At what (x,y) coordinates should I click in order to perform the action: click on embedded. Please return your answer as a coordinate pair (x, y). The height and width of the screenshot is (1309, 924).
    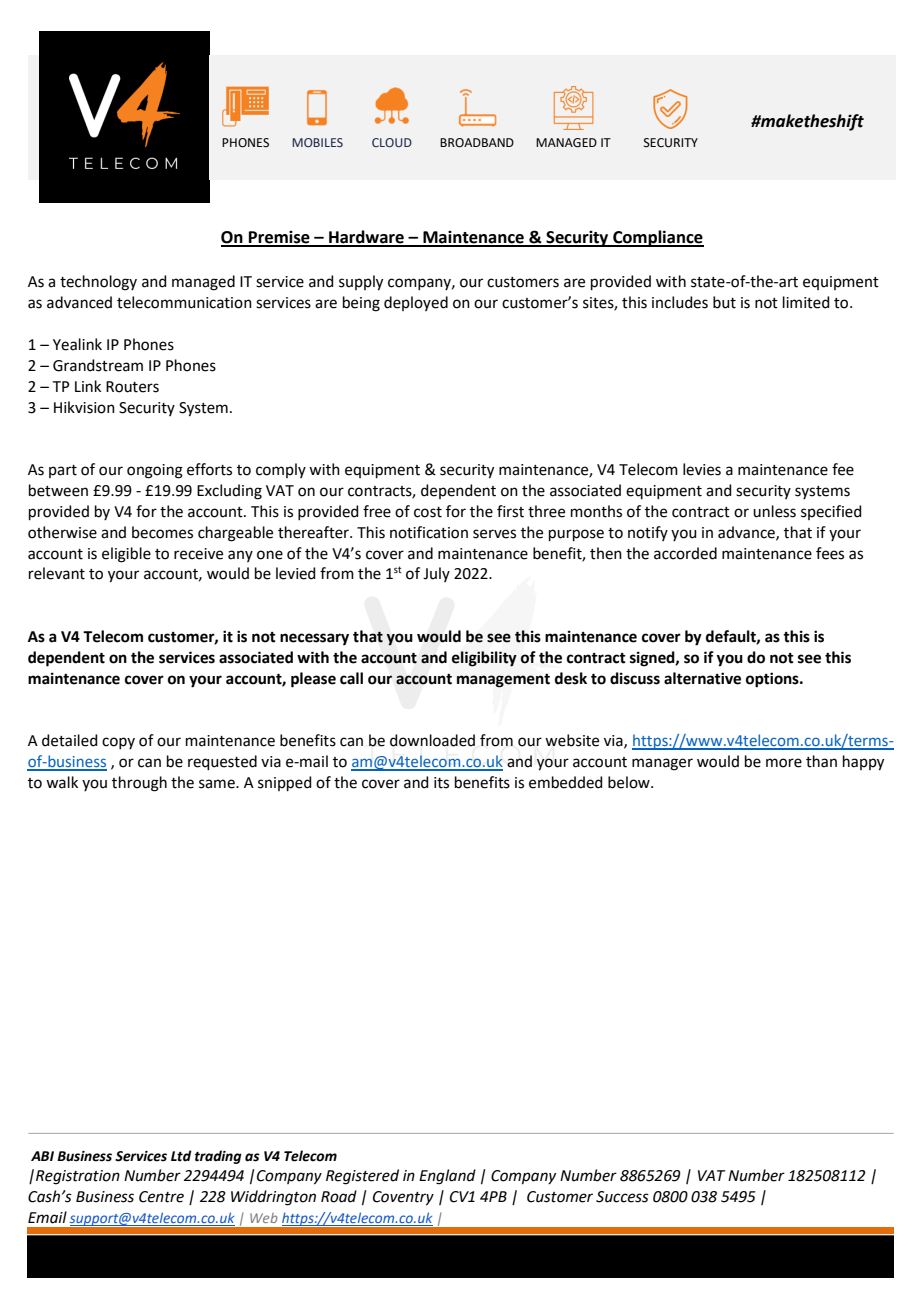
    Looking at the image, I should click on (566, 782).
